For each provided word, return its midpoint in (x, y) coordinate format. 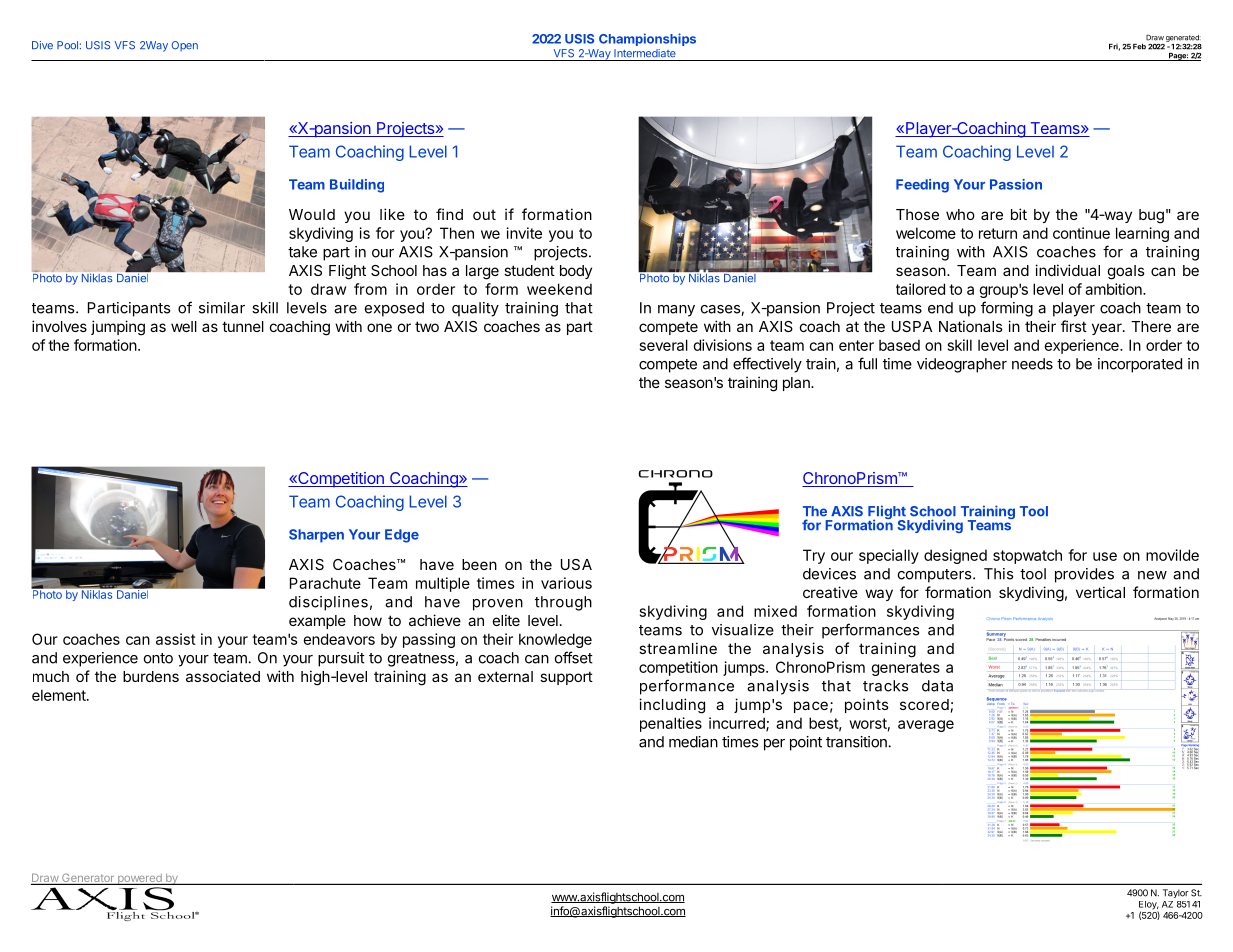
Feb (1139, 47)
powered (139, 879)
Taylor (1176, 893)
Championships (647, 39)
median (693, 742)
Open (185, 46)
